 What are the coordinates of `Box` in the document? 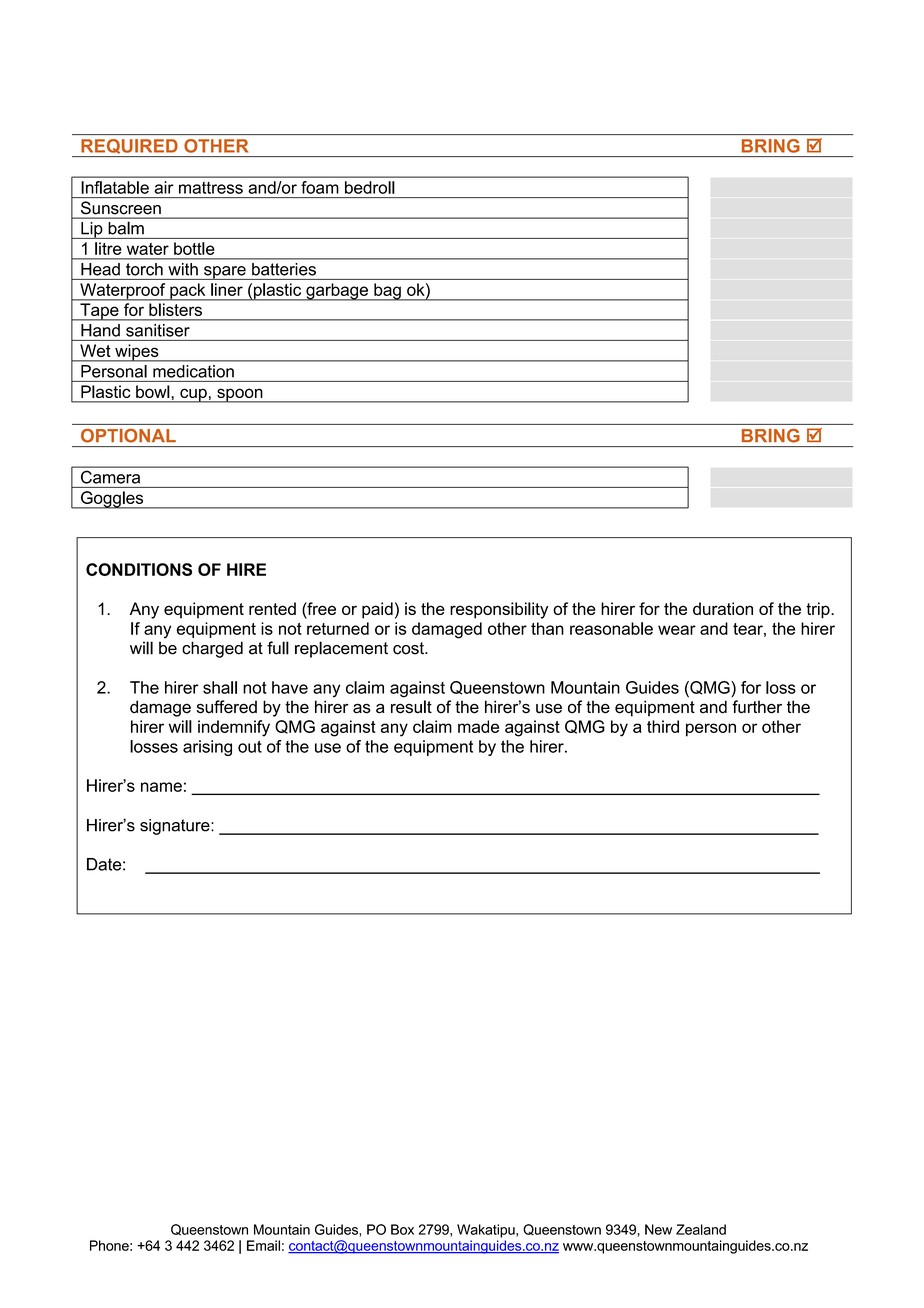 It's located at (402, 1229).
